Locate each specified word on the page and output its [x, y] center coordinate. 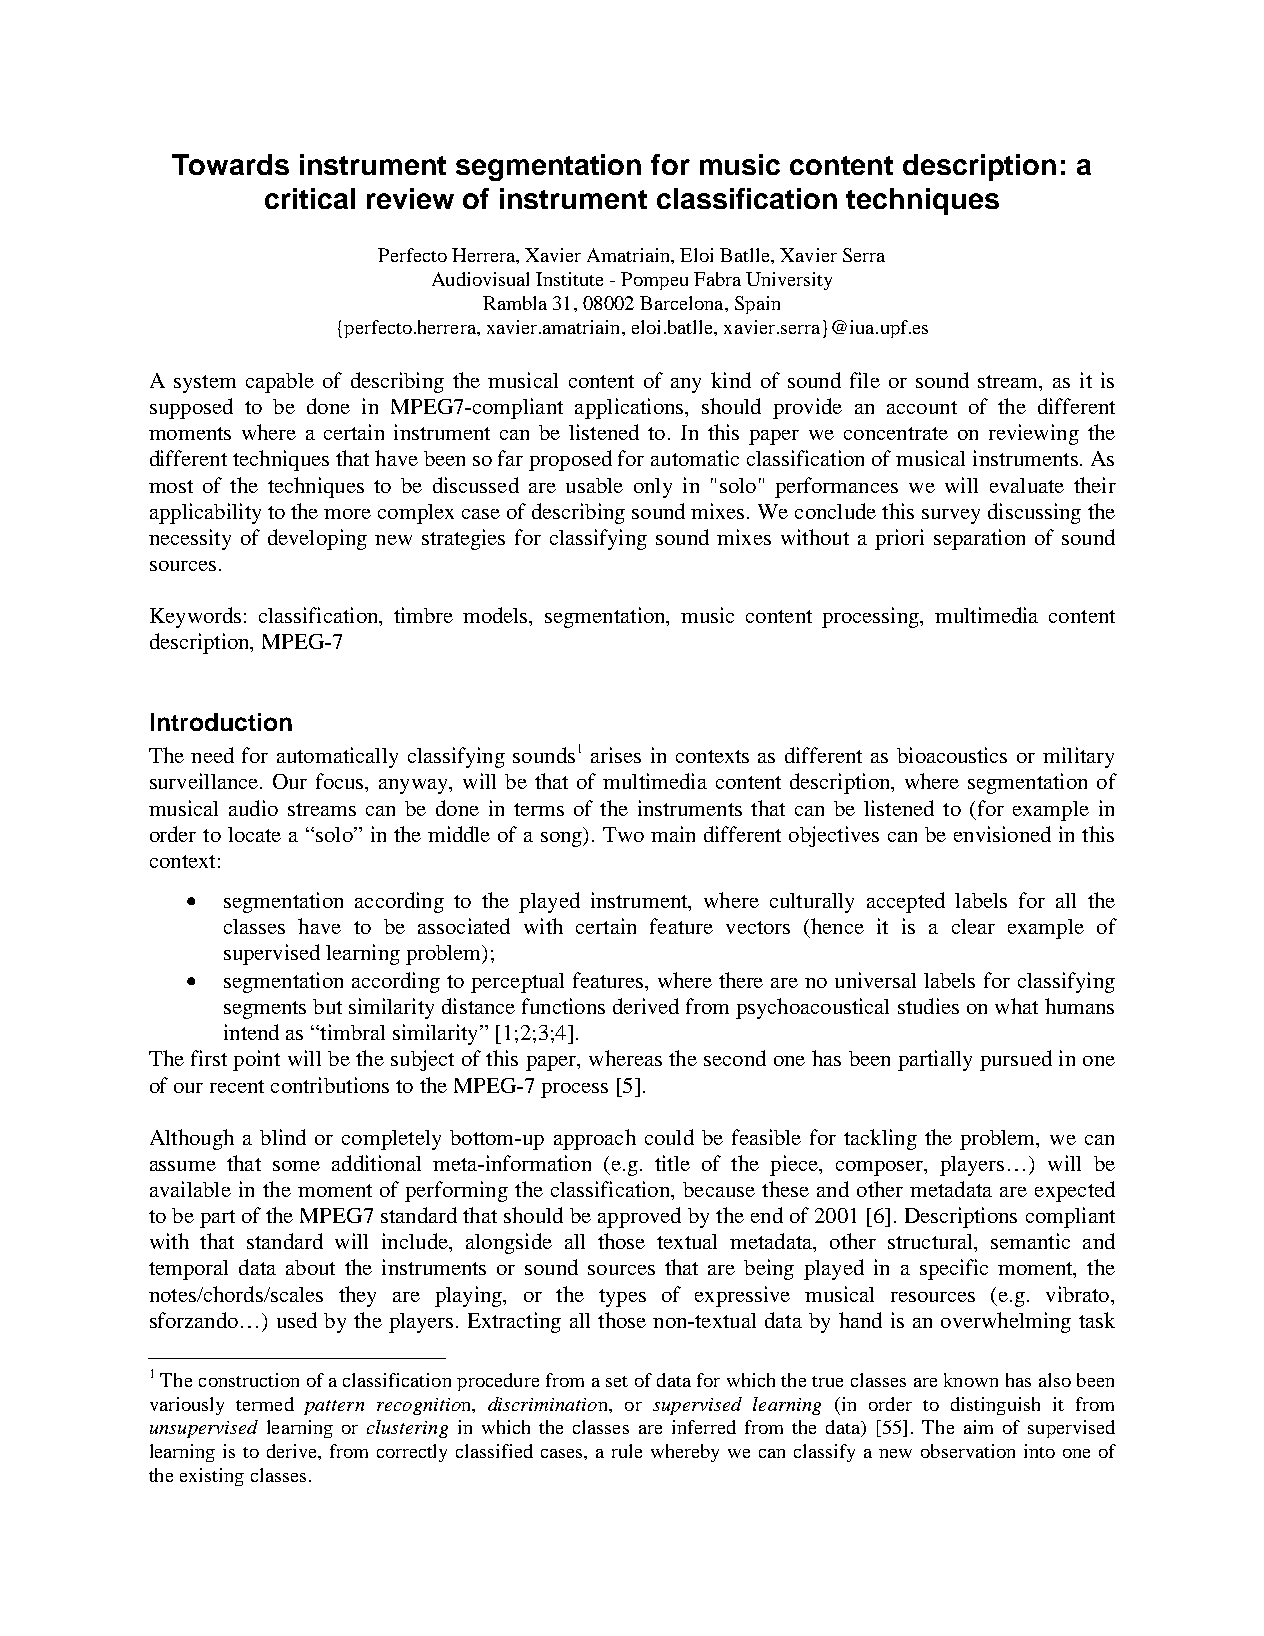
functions [563, 1006]
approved [639, 1217]
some [296, 1166]
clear [973, 926]
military [1078, 757]
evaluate [1027, 485]
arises [616, 755]
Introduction [221, 722]
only [653, 488]
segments [265, 1010]
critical [310, 198]
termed [265, 1404]
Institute [569, 279]
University [789, 281]
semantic [1030, 1241]
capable [280, 383]
